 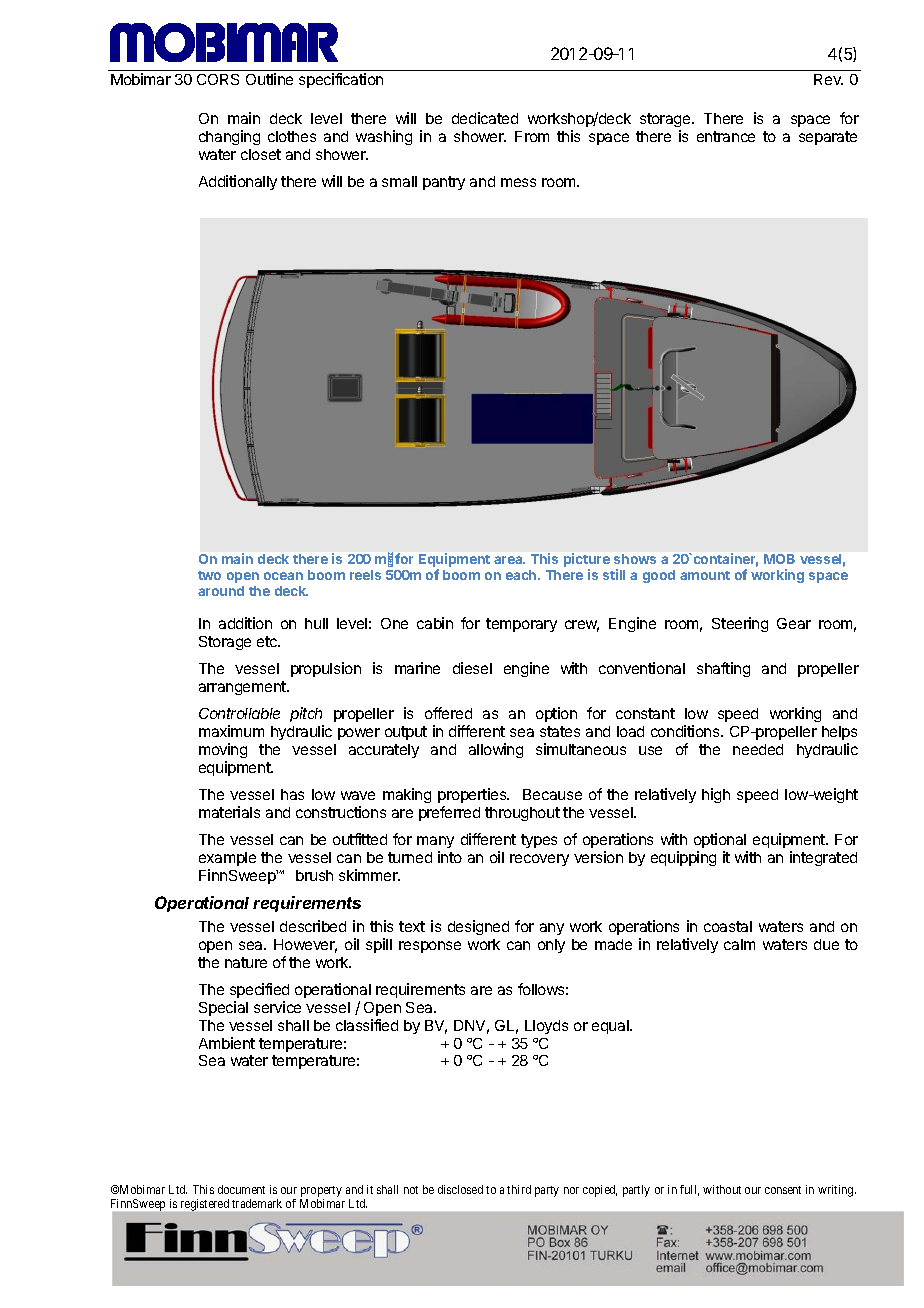 I want to click on third, so click(x=519, y=1189).
